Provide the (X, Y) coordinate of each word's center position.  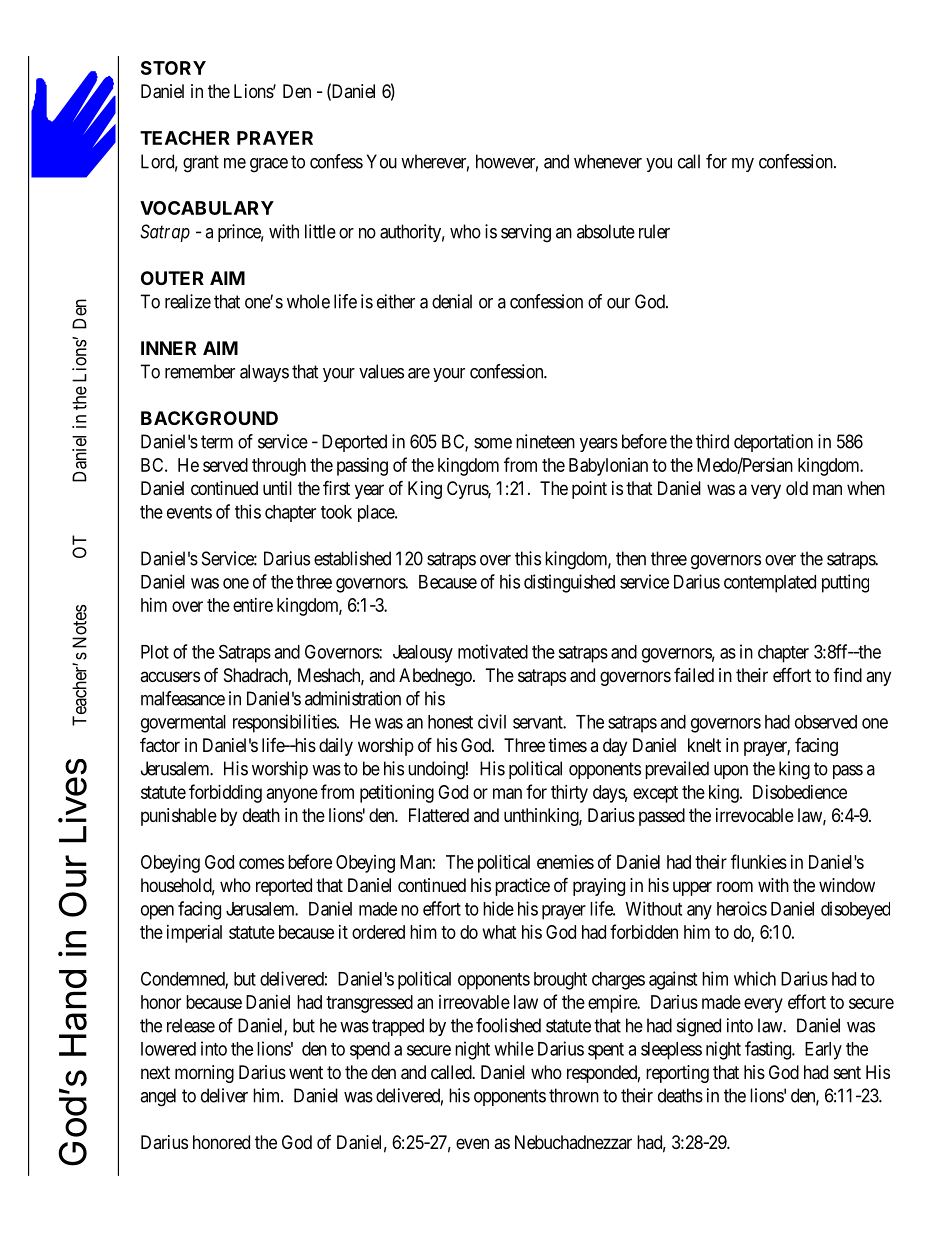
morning (204, 1074)
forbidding (225, 793)
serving (526, 233)
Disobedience (800, 792)
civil (492, 721)
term (217, 442)
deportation (773, 443)
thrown (574, 1095)
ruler (654, 231)
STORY (173, 68)
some (493, 443)
